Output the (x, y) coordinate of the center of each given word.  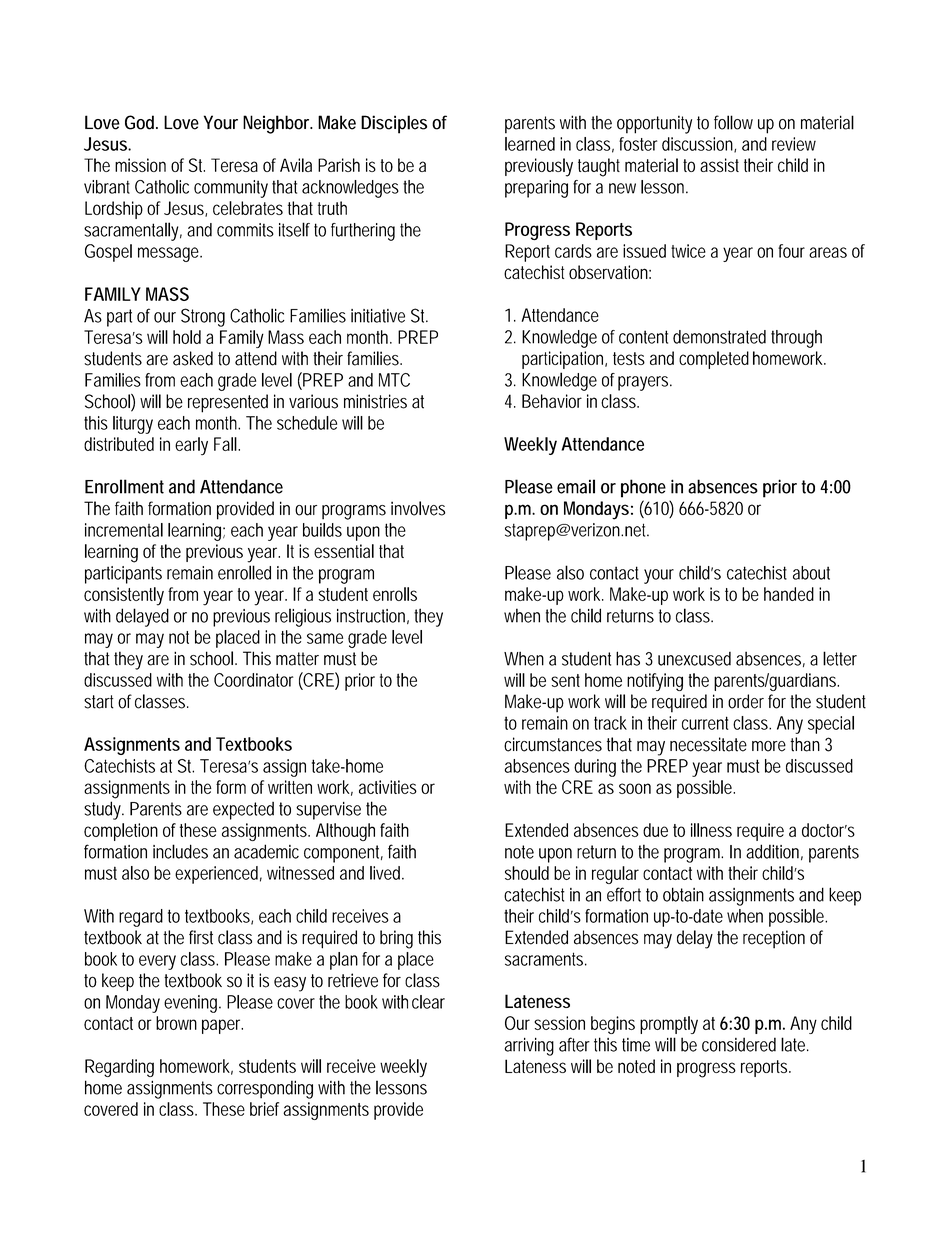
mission (140, 165)
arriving (529, 1047)
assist (719, 165)
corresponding (265, 1089)
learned (530, 144)
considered (739, 1044)
